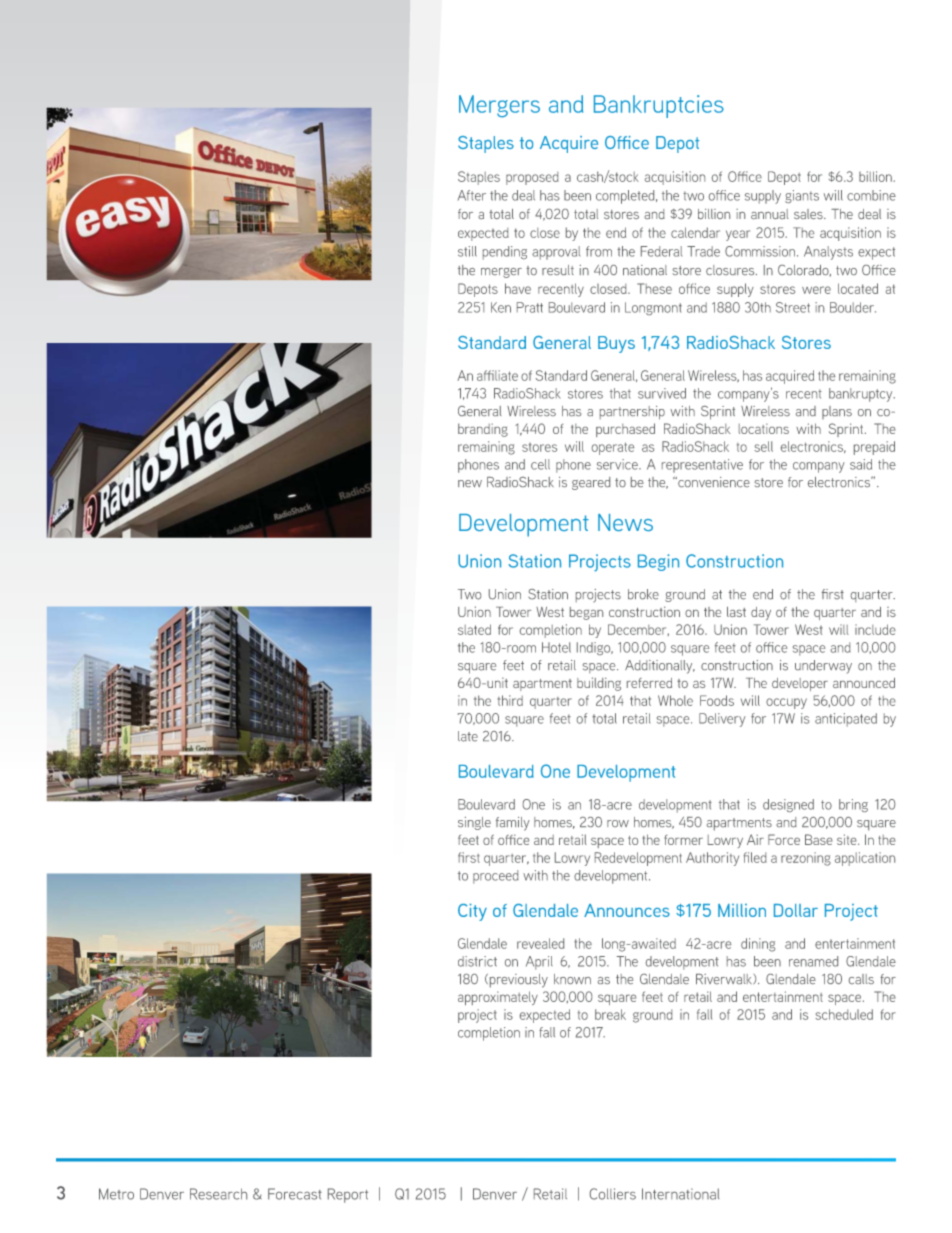 The height and width of the page is (1233, 952). I want to click on giants, so click(802, 196).
